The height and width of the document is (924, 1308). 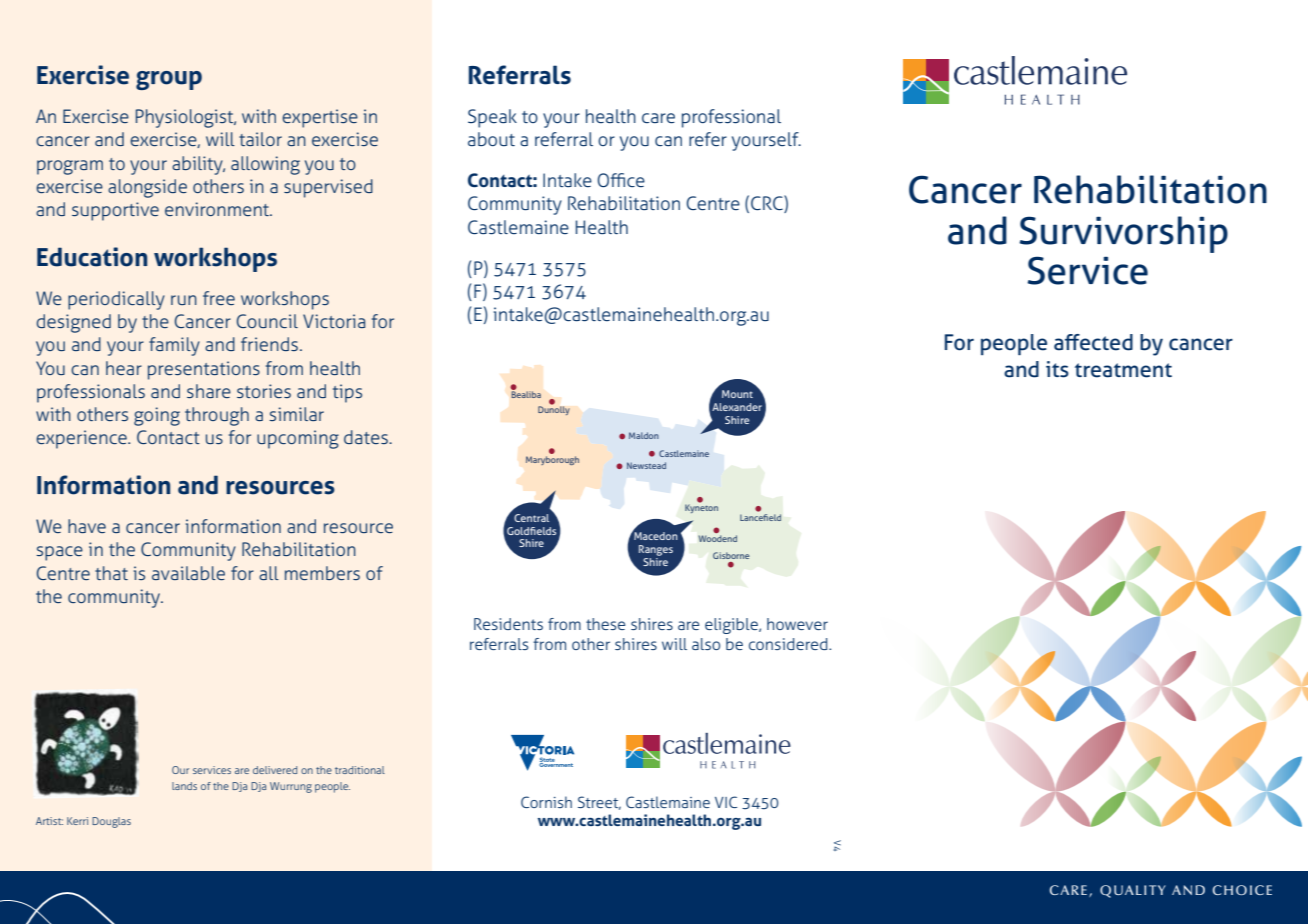 What do you see at coordinates (797, 624) in the document?
I see `however` at bounding box center [797, 624].
